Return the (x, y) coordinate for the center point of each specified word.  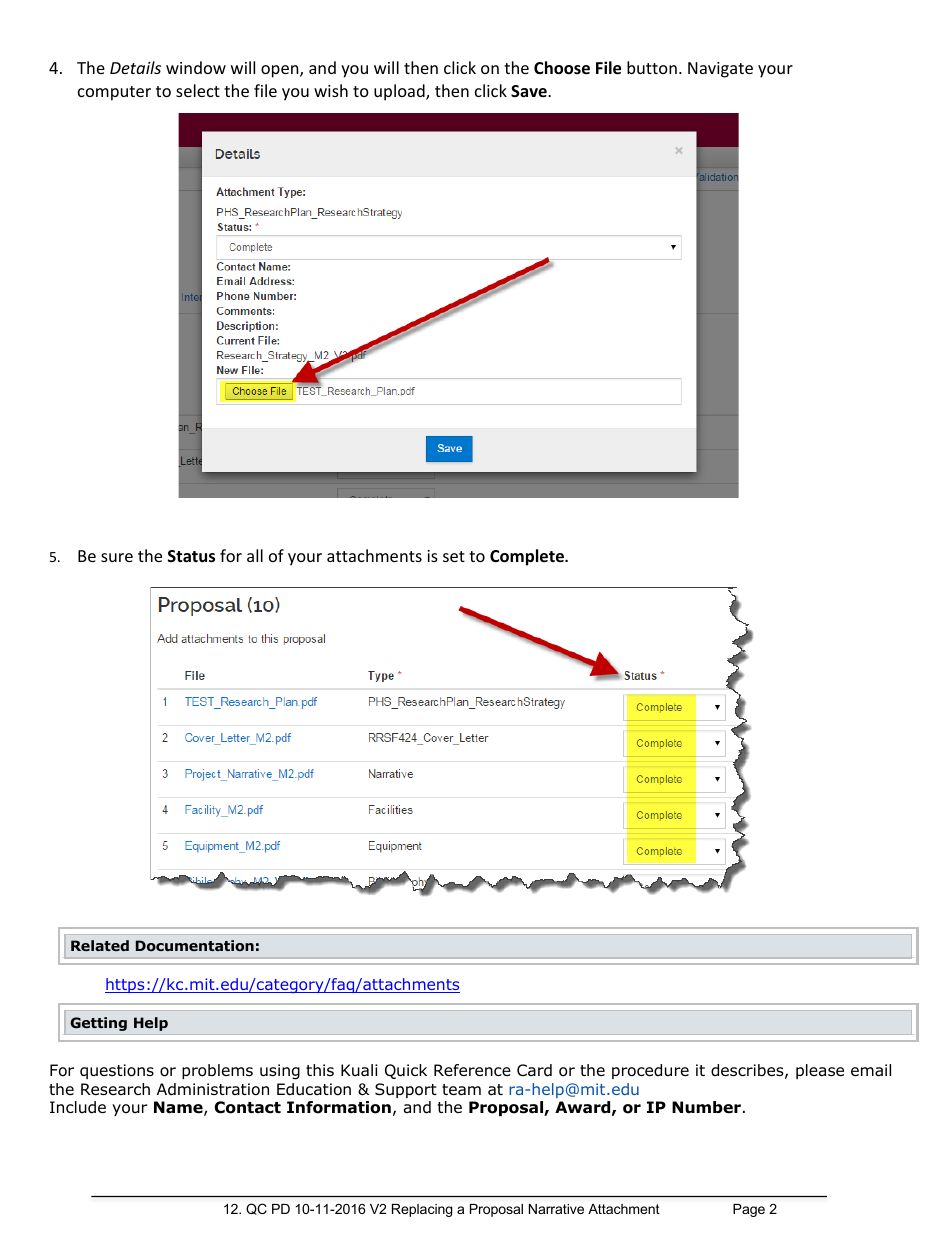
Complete (528, 557)
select (198, 90)
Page (749, 1210)
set (454, 556)
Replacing (422, 1210)
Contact (248, 1107)
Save (530, 91)
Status (191, 556)
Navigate (720, 70)
